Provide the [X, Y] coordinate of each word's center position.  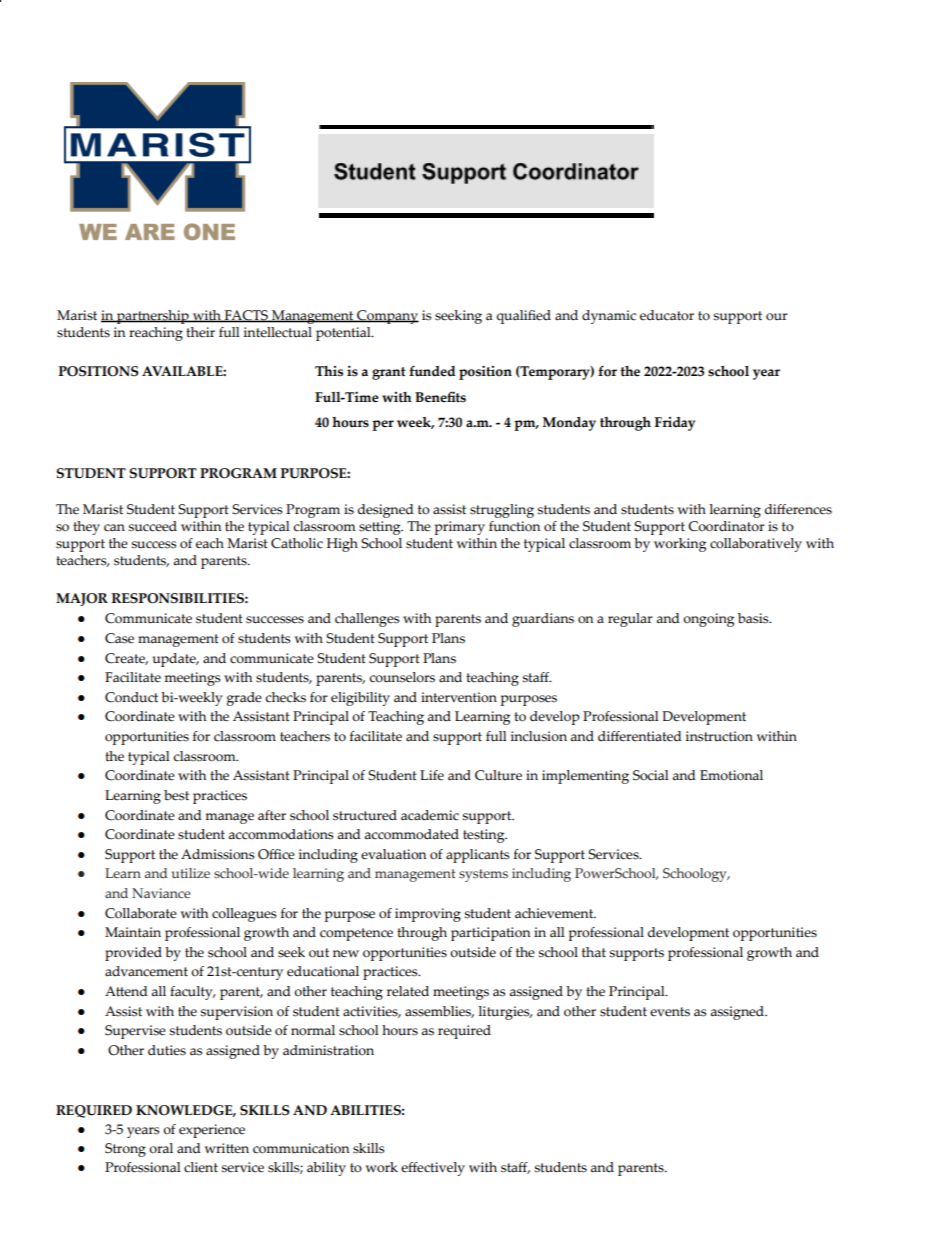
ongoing [708, 620]
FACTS [246, 316]
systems [483, 875]
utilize [191, 873]
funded [432, 371]
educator [667, 315]
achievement [555, 913]
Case [119, 638]
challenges [367, 620]
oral [161, 1148]
